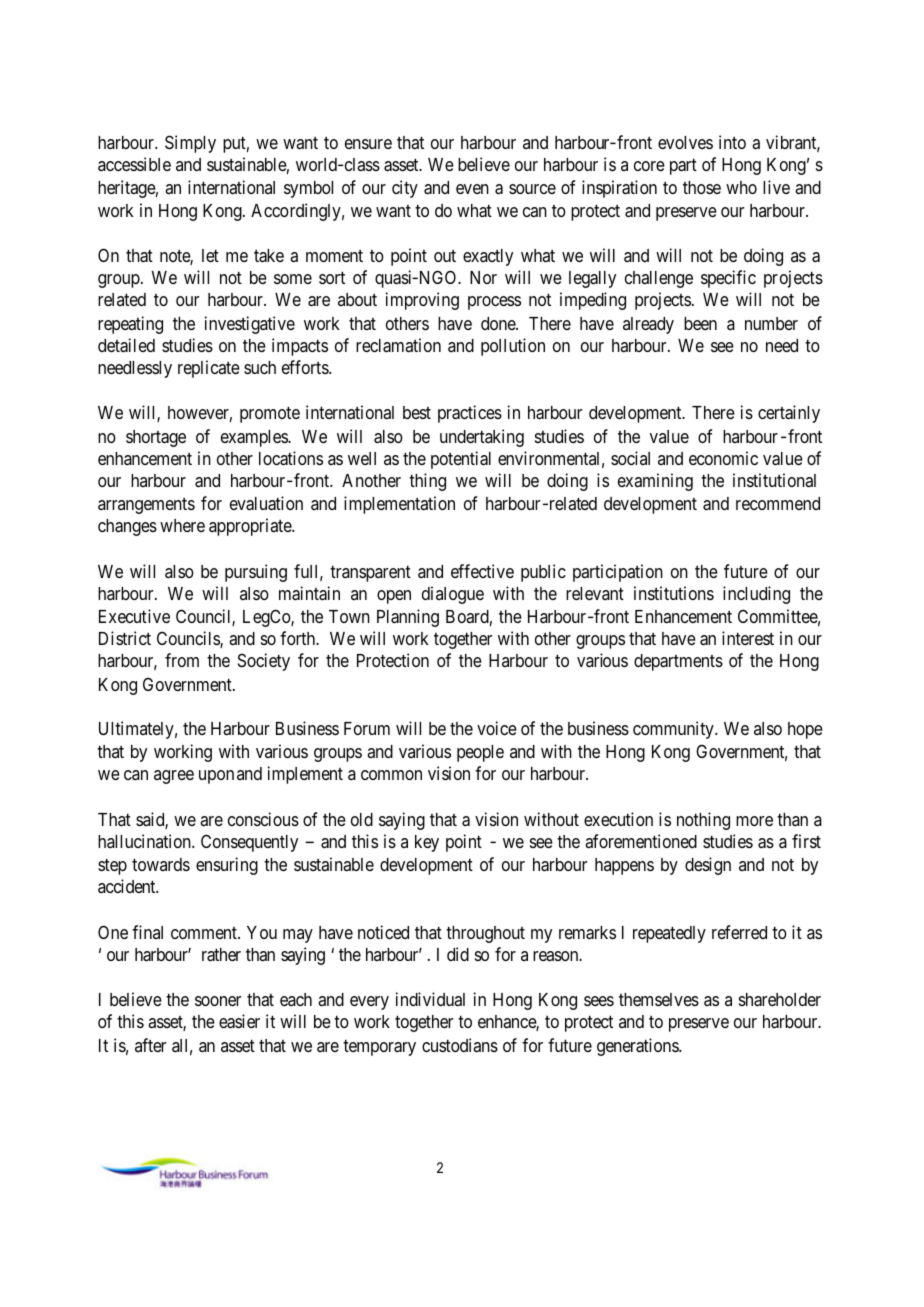 Image resolution: width=924 pixels, height=1307 pixels. Describe the element at coordinates (460, 1045) in the page. I see `custodians` at that location.
